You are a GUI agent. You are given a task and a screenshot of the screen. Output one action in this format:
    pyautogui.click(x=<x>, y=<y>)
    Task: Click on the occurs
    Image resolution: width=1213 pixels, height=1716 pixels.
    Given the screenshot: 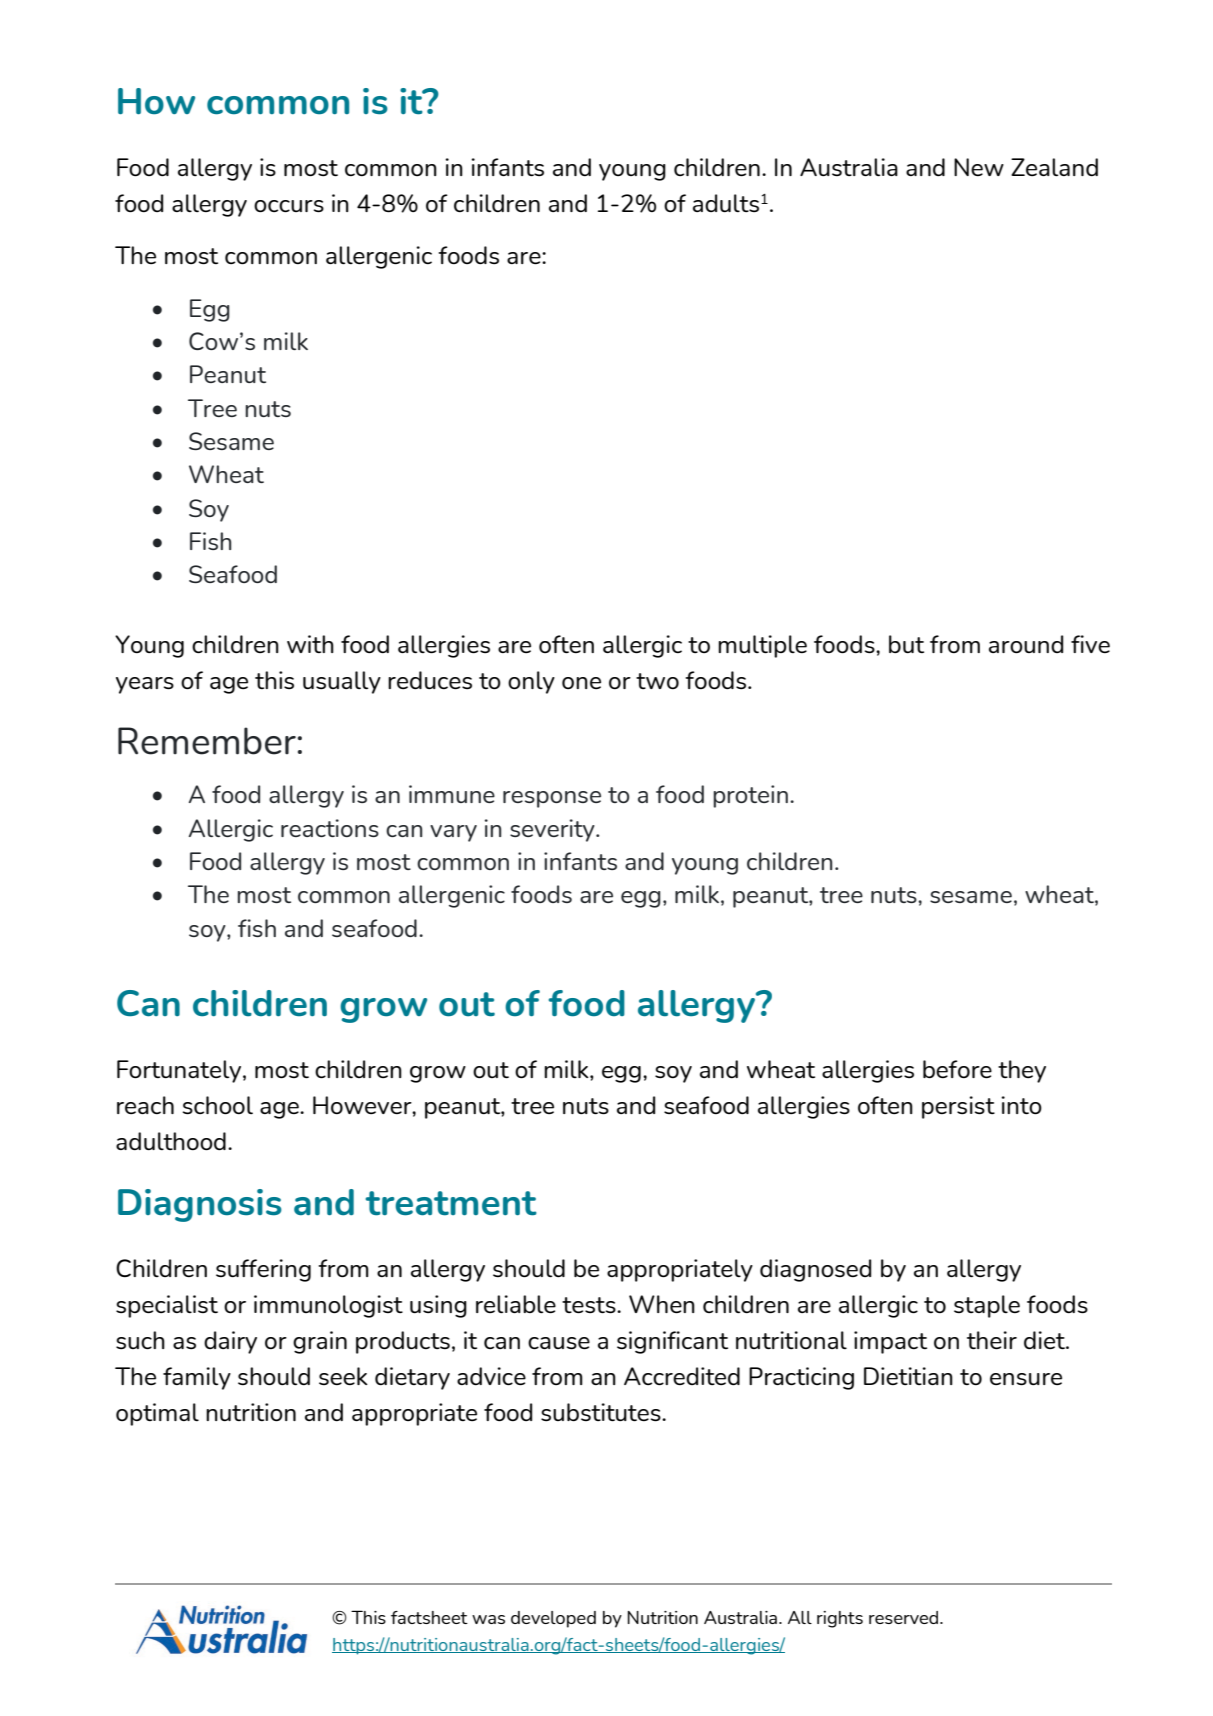 What is the action you would take?
    pyautogui.click(x=289, y=206)
